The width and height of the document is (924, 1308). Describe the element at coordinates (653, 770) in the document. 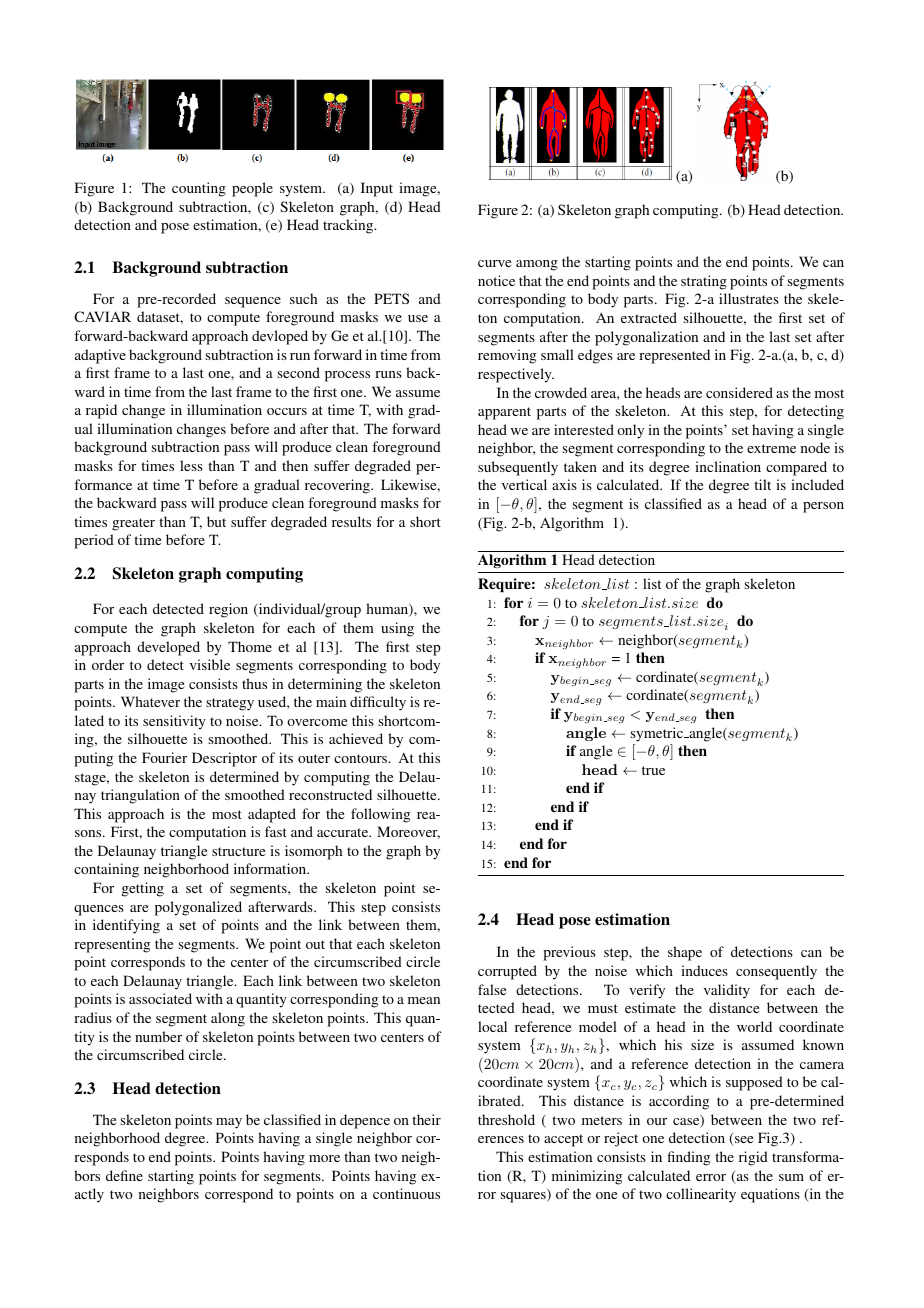

I see `true` at that location.
